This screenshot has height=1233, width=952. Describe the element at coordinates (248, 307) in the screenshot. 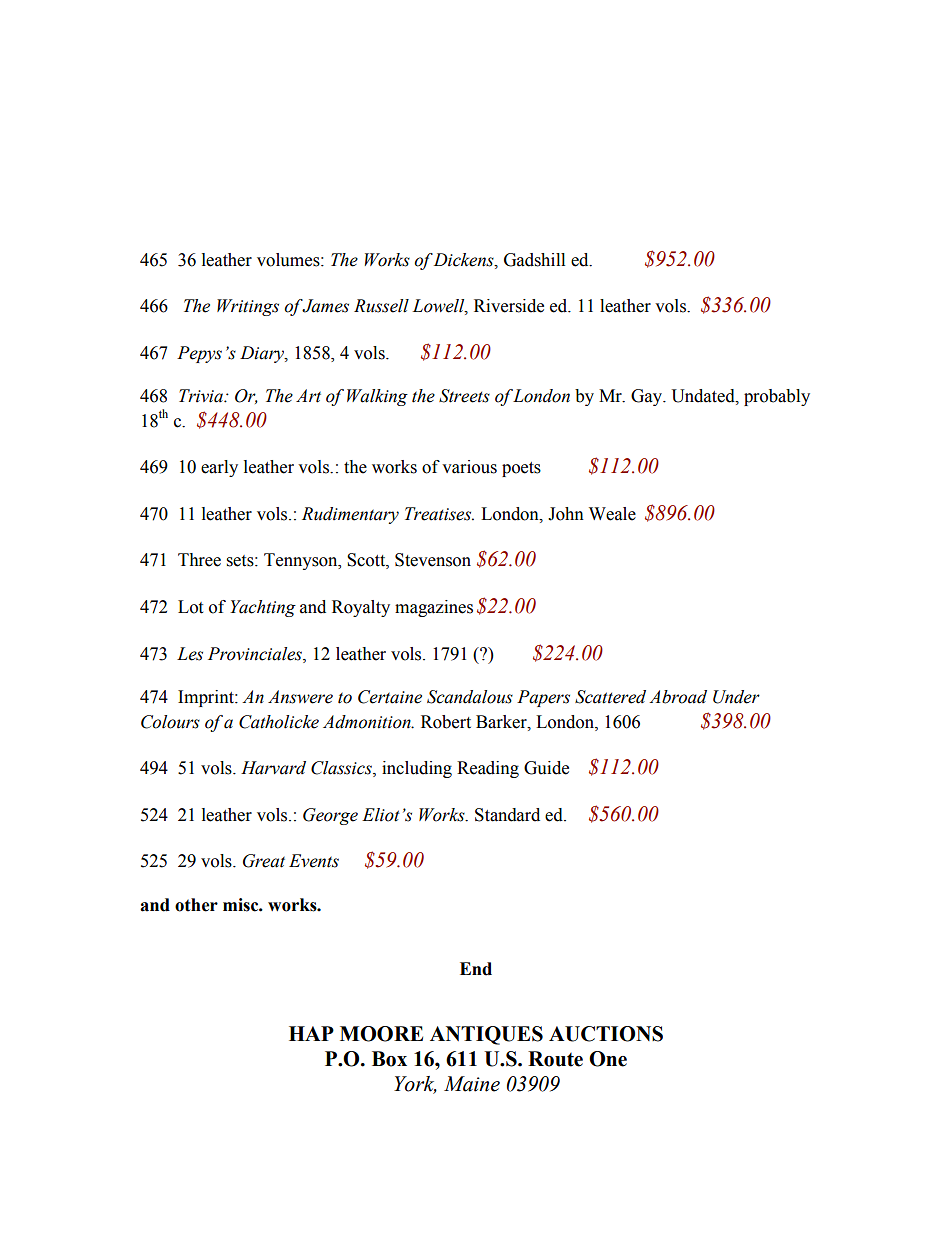

I see `Writings` at that location.
